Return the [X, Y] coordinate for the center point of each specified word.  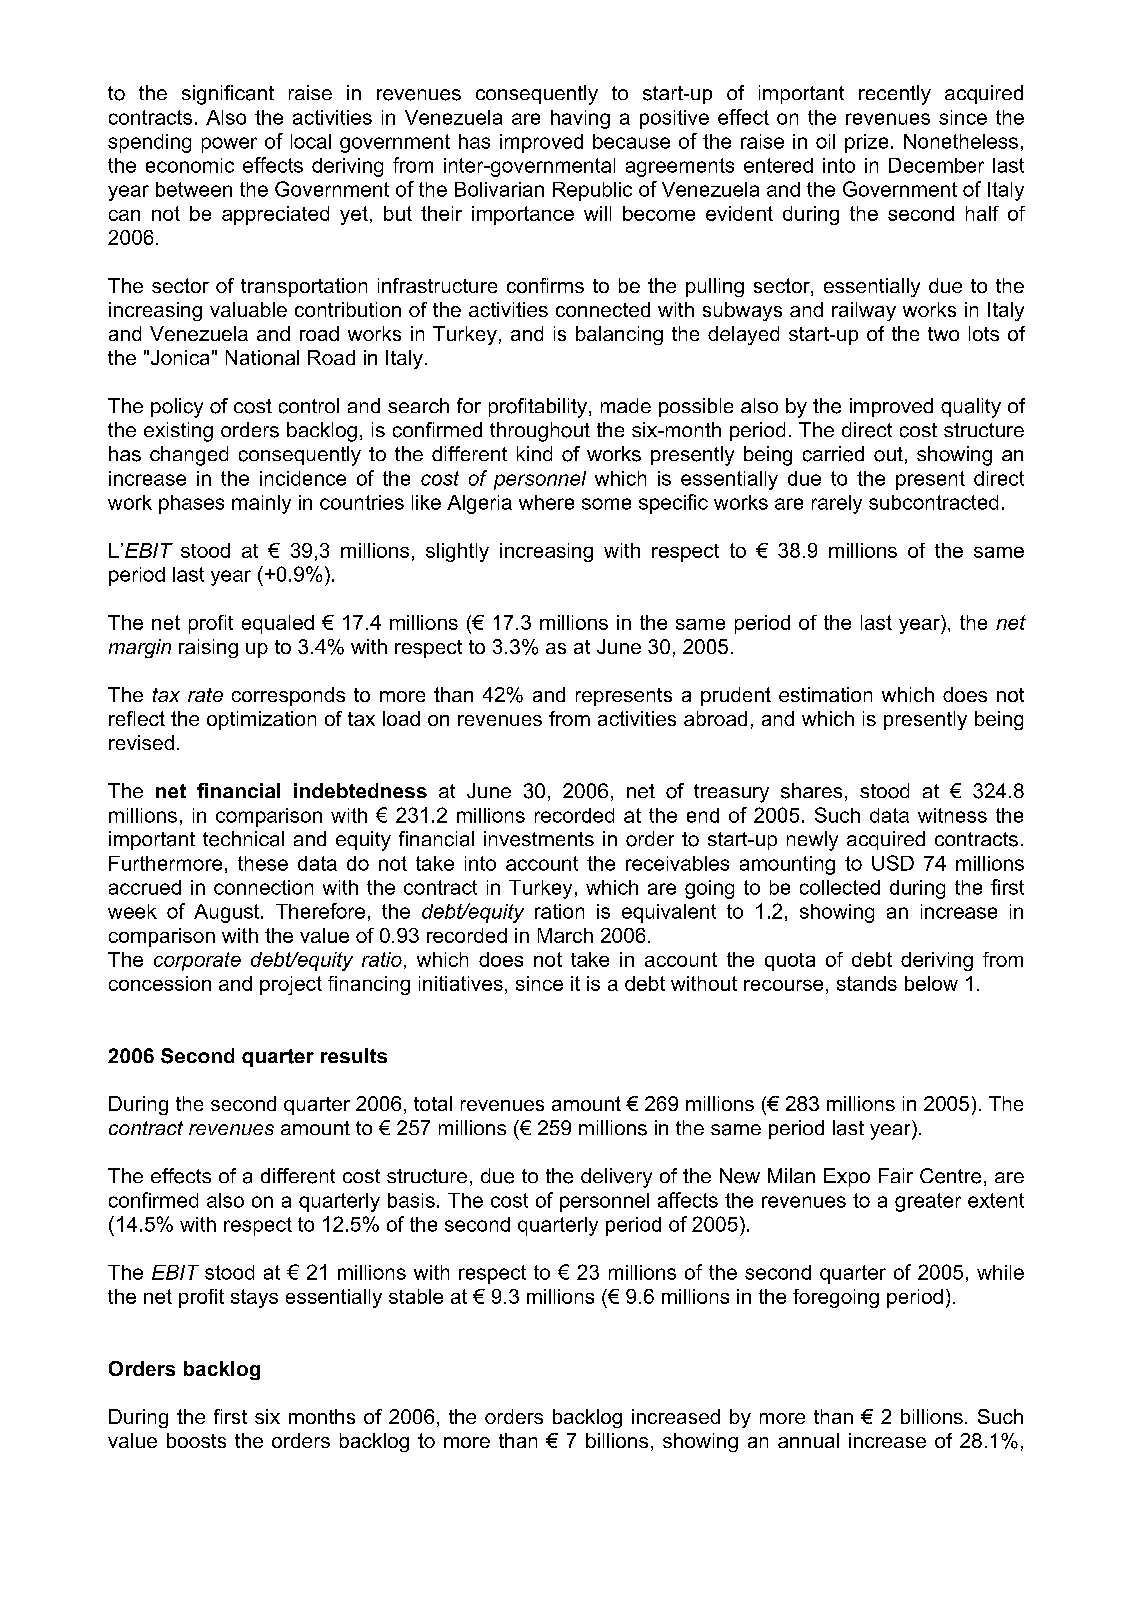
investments [539, 839]
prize [866, 143]
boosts [196, 1440]
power [229, 145]
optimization [261, 720]
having [580, 119]
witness [952, 815]
